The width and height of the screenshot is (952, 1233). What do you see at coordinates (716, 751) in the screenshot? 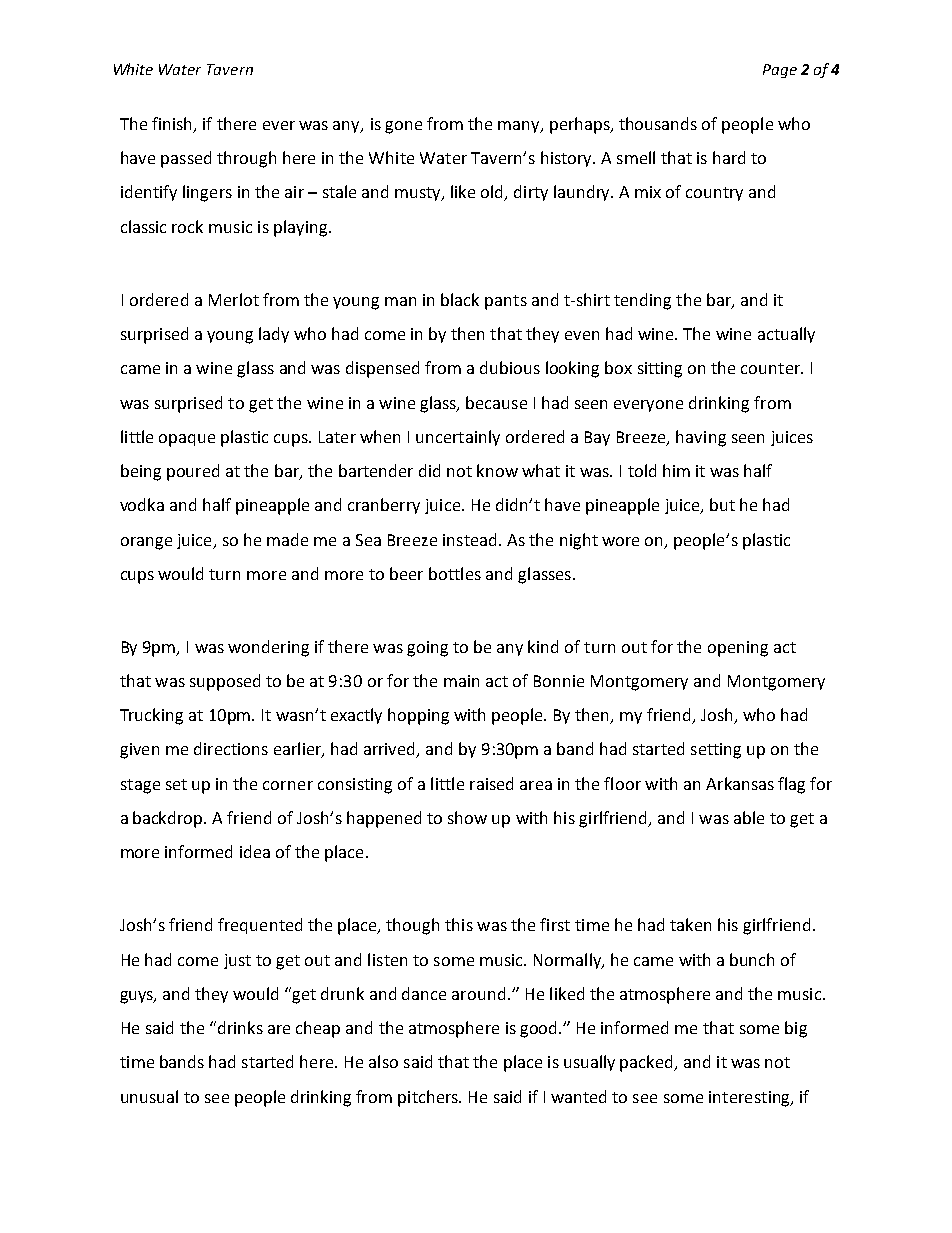
I see `setting` at bounding box center [716, 751].
